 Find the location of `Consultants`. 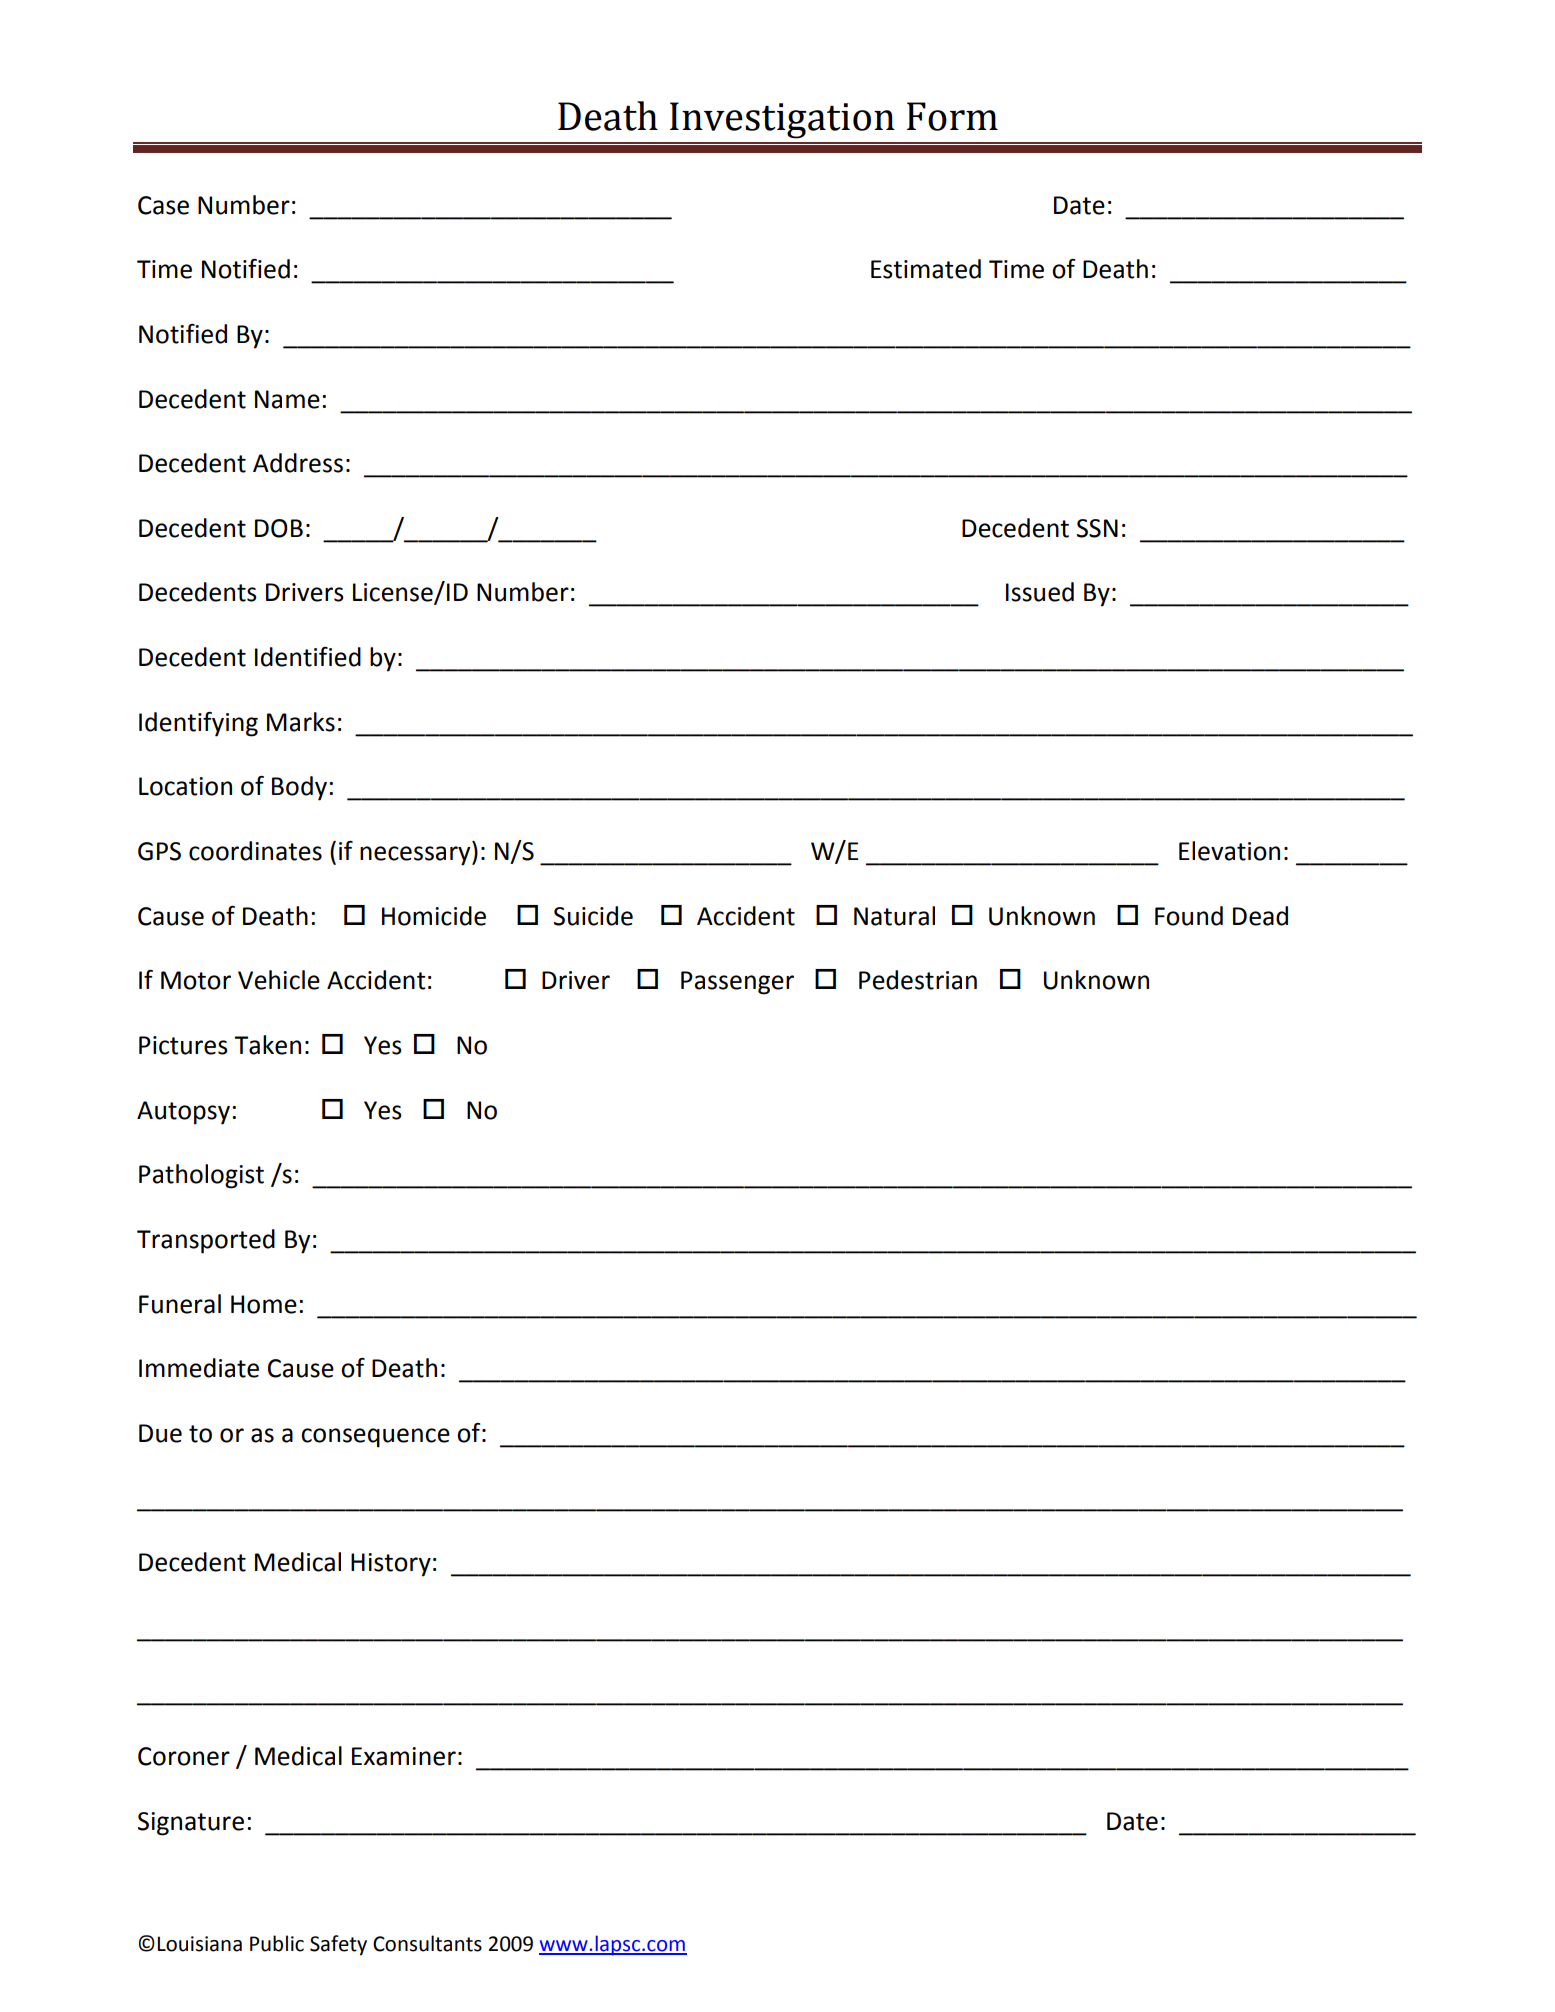

Consultants is located at coordinates (427, 1943).
